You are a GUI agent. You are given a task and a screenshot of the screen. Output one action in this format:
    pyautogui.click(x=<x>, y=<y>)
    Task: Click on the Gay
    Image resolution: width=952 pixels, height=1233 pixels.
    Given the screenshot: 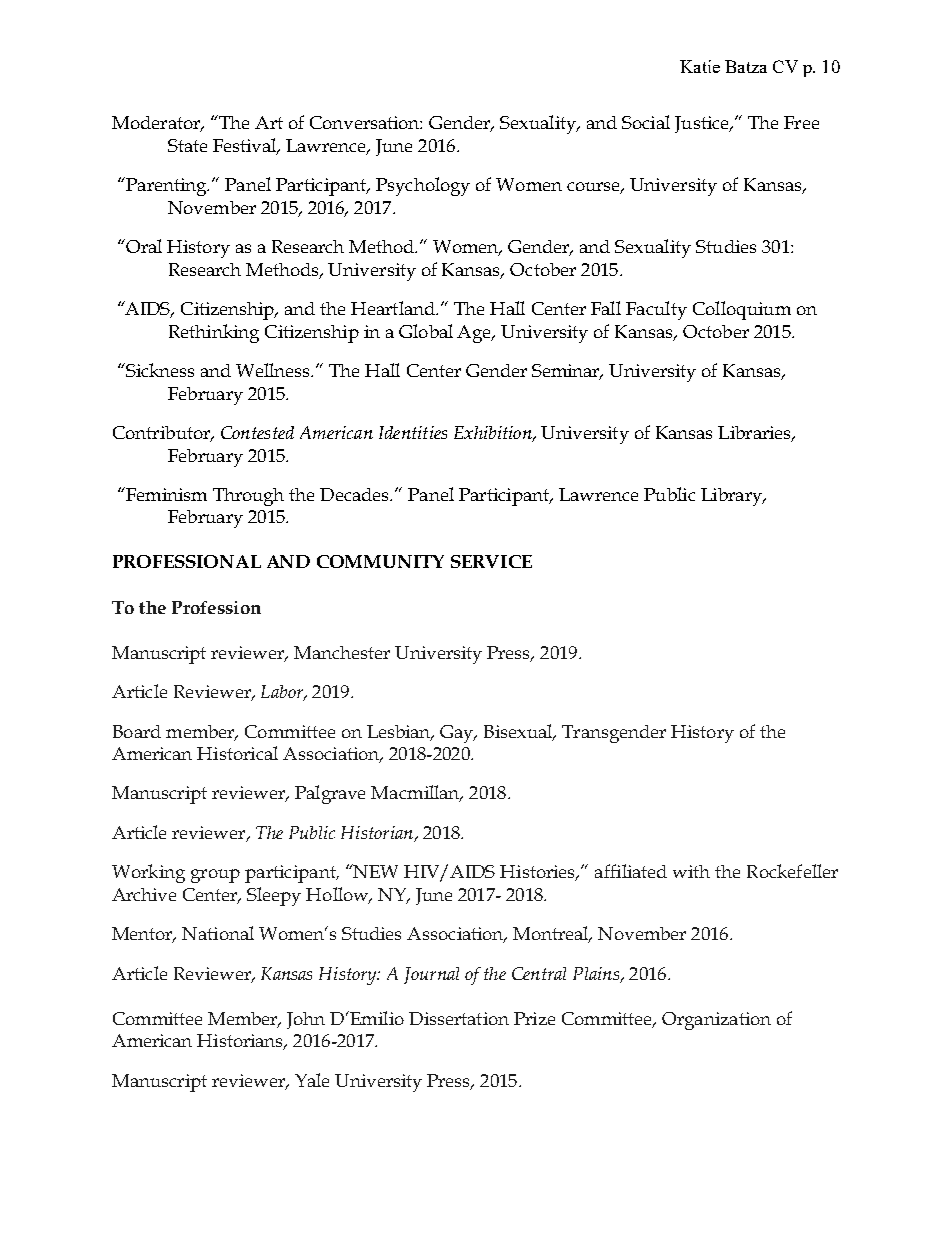 What is the action you would take?
    pyautogui.click(x=458, y=734)
